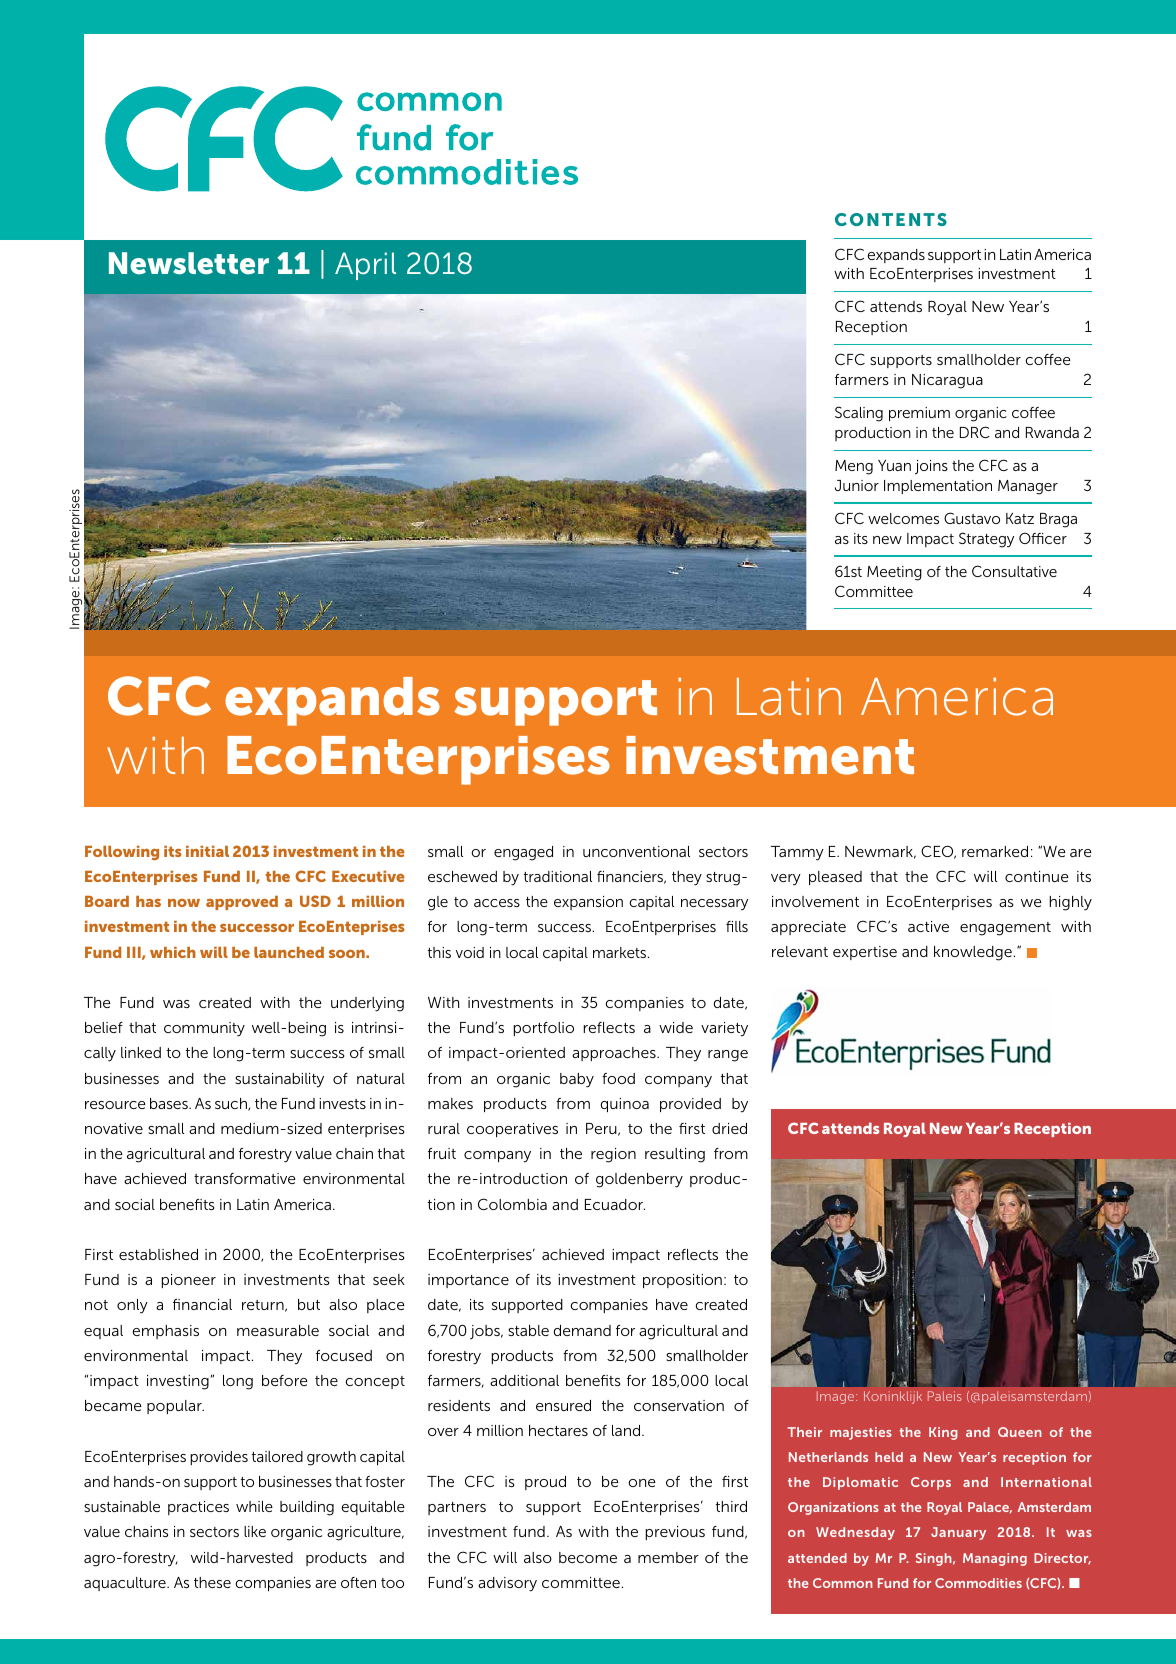  What do you see at coordinates (928, 926) in the document?
I see `active` at bounding box center [928, 926].
